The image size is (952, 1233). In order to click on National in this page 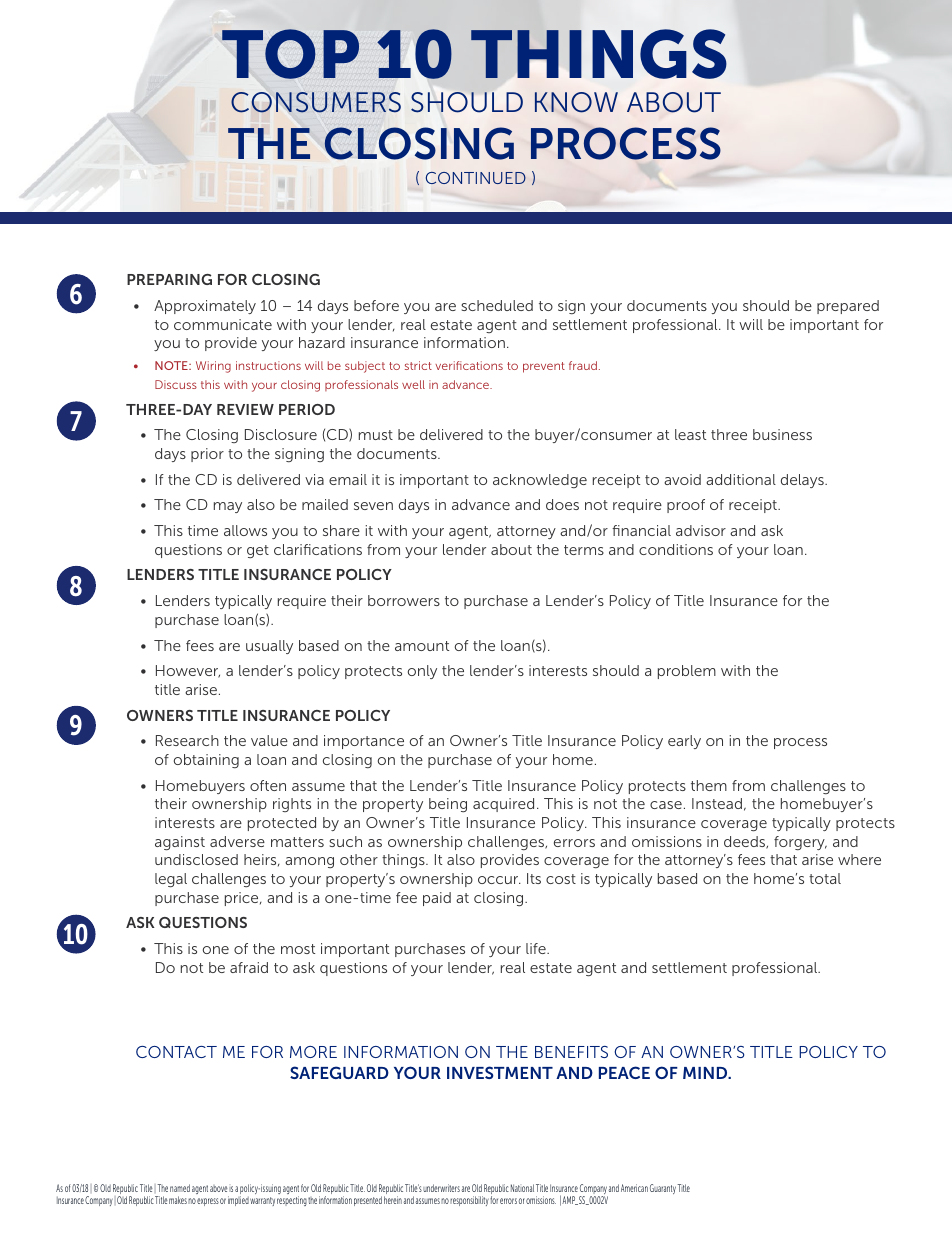, I will do `click(522, 1188)`.
